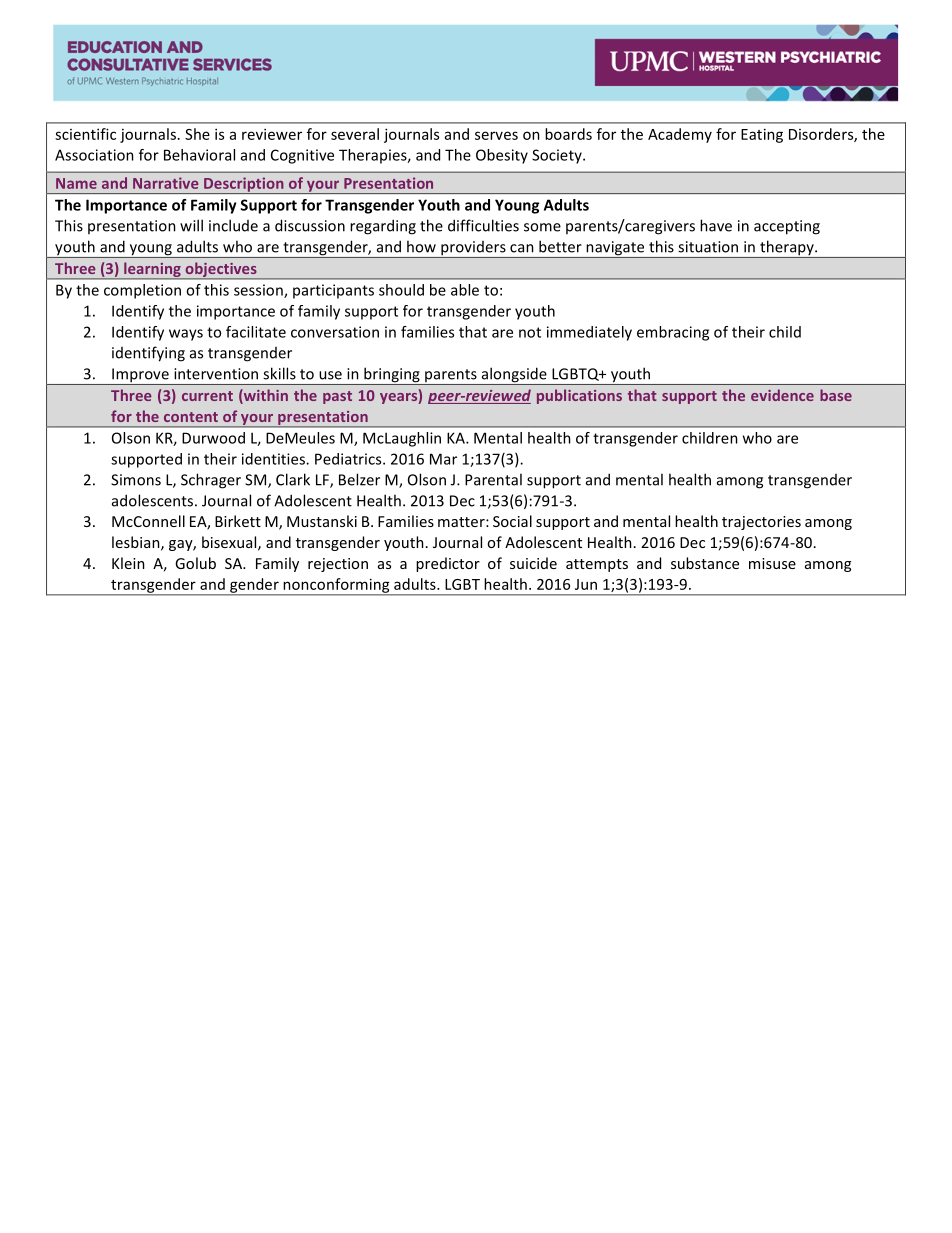  I want to click on Eating, so click(762, 135).
